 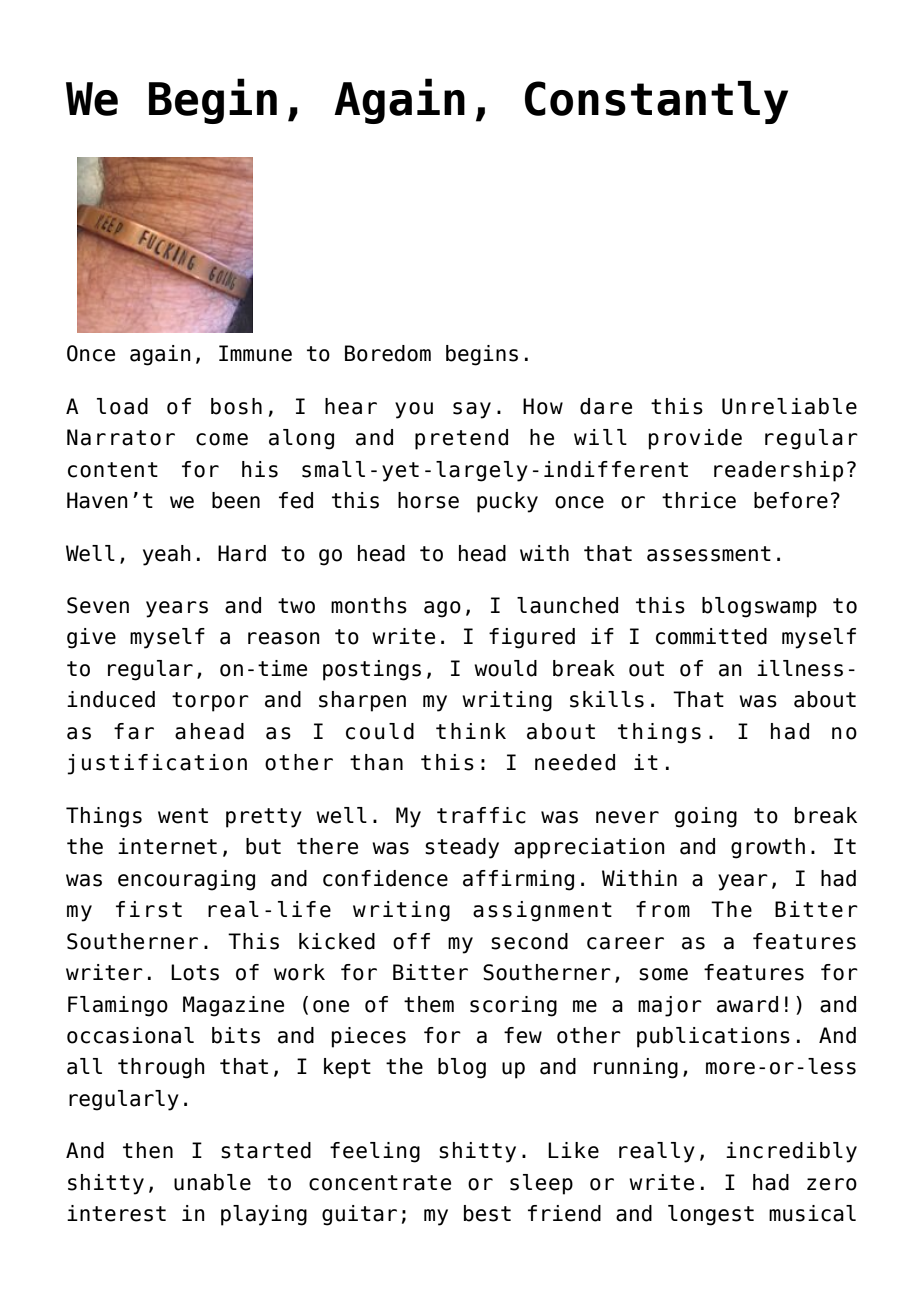 What do you see at coordinates (471, 731) in the page?
I see `think` at bounding box center [471, 731].
